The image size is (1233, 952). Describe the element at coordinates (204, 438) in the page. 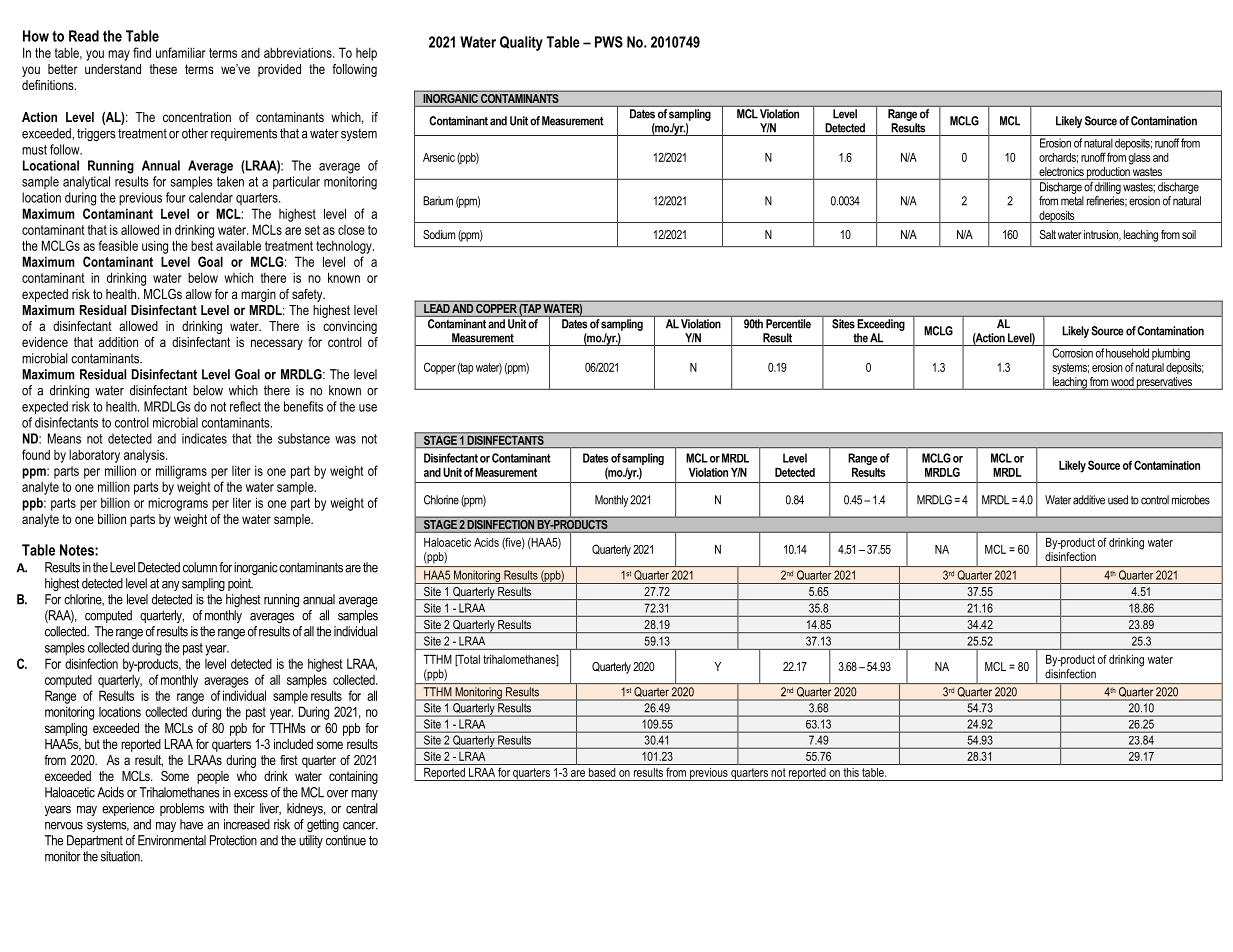

I see `indicates` at that location.
